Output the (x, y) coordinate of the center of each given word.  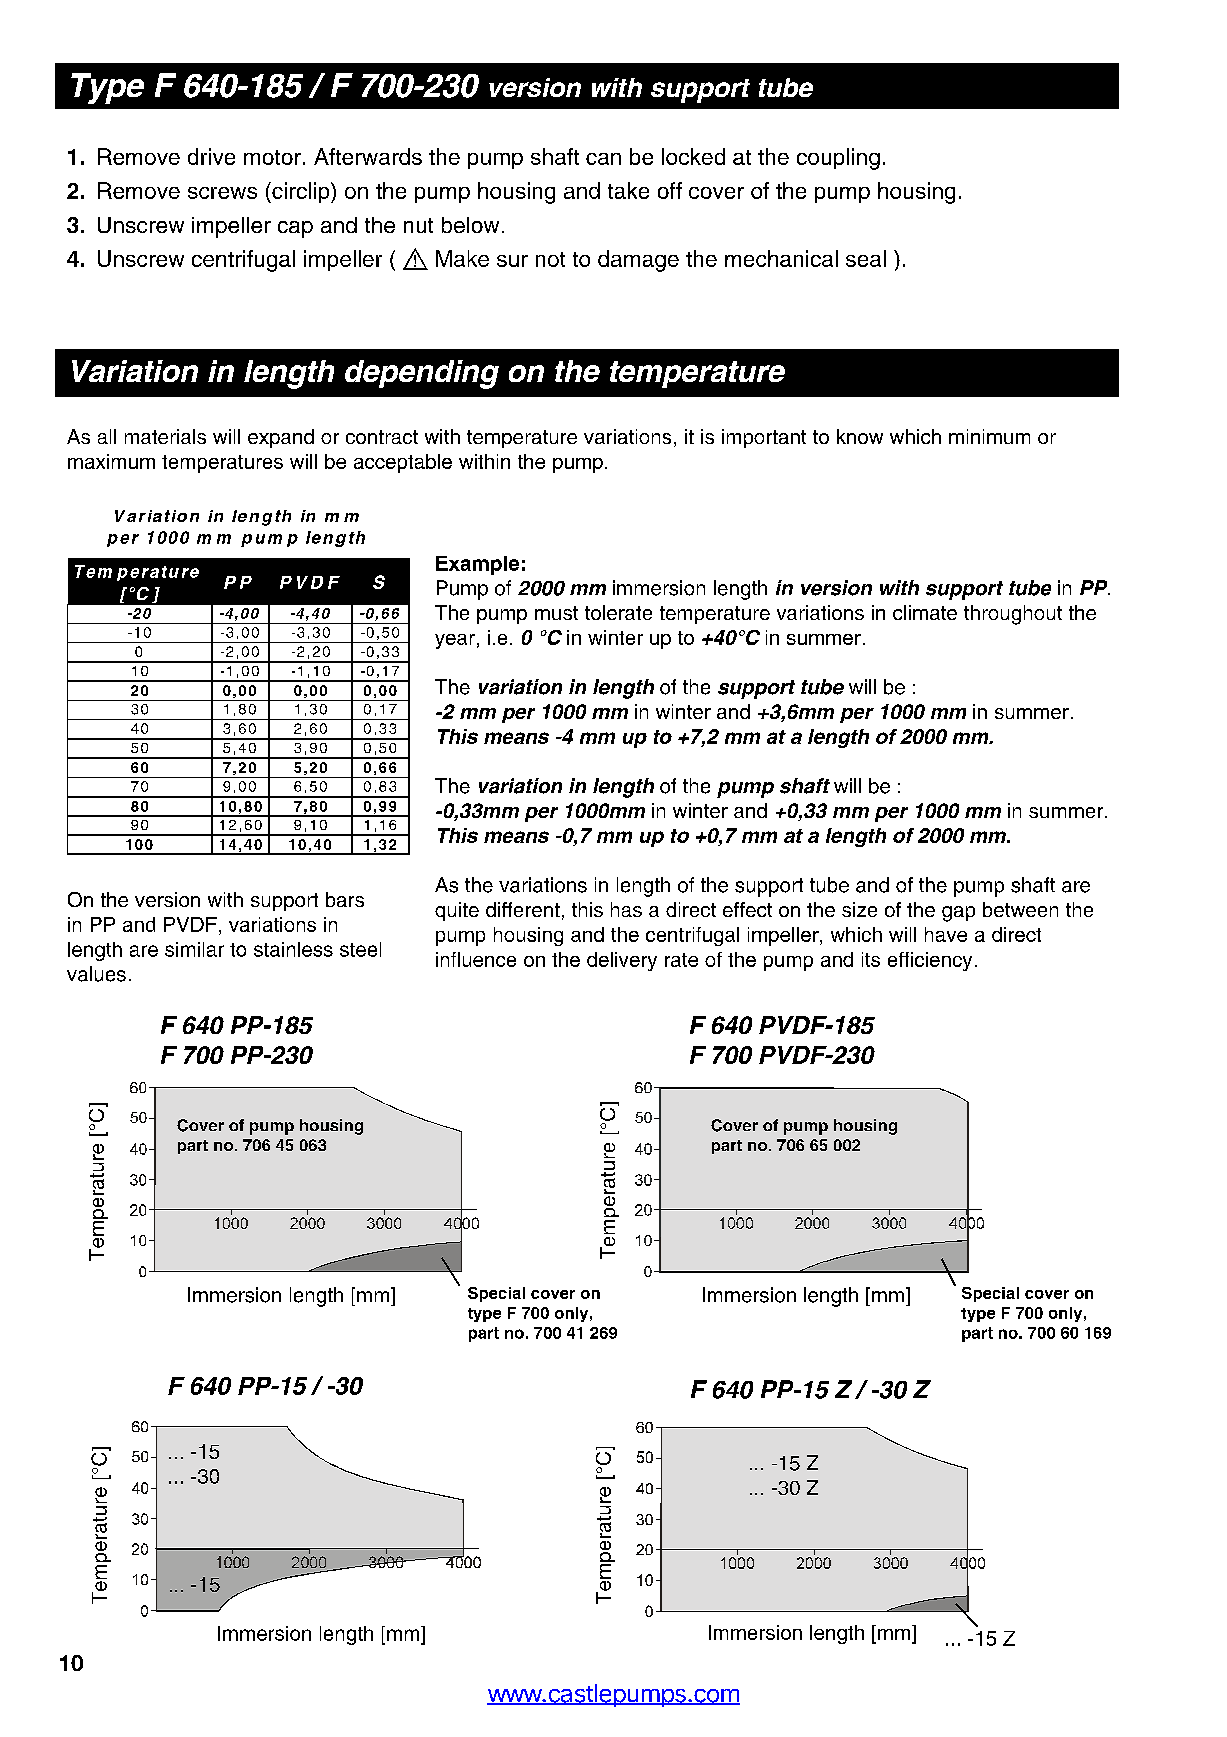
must (556, 613)
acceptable (403, 463)
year (455, 641)
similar (194, 949)
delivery (622, 961)
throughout (1013, 615)
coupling (838, 159)
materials (165, 436)
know (860, 436)
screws (222, 193)
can (603, 159)
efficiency (930, 961)
